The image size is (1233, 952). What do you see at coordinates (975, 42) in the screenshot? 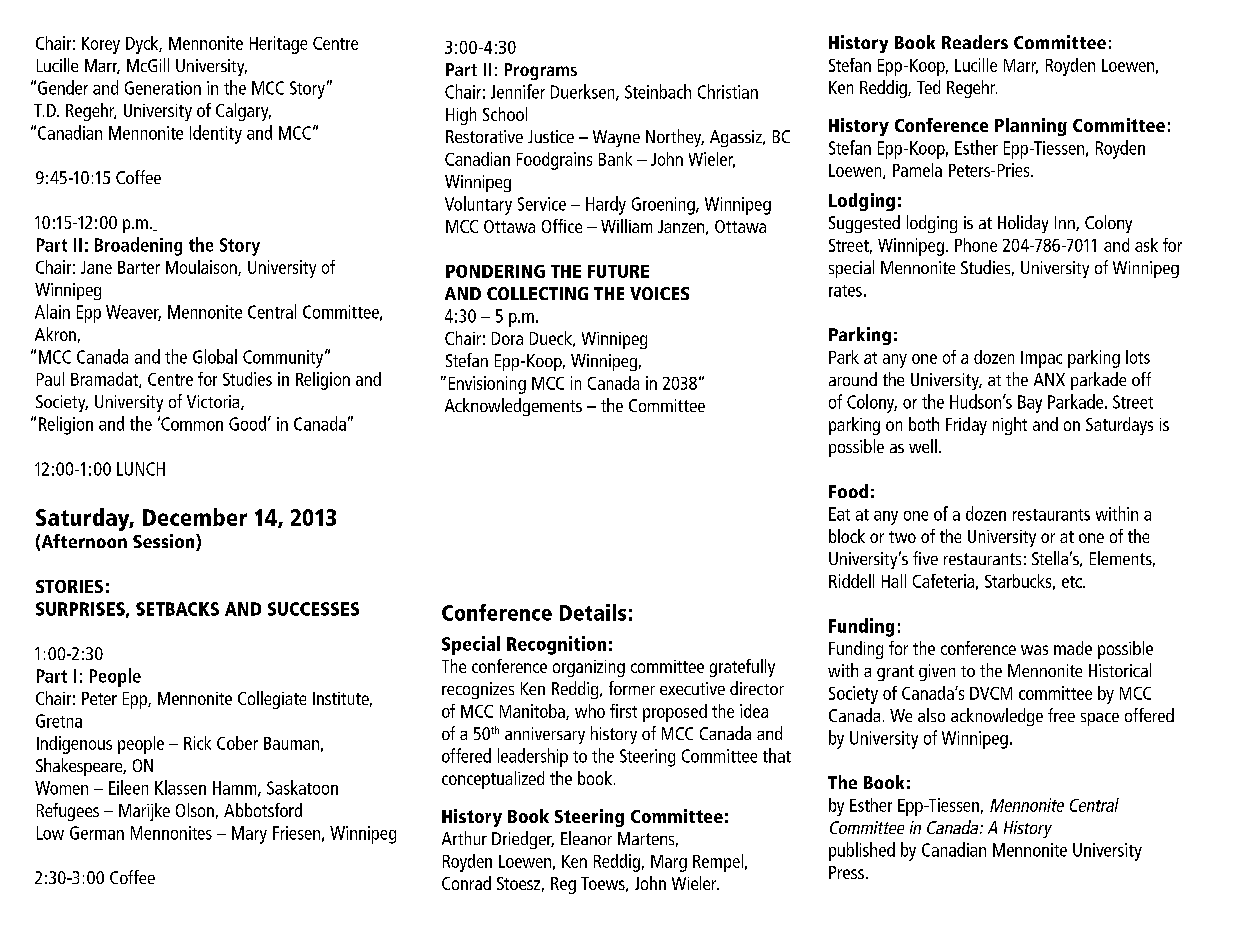
I see `Readers` at bounding box center [975, 42].
